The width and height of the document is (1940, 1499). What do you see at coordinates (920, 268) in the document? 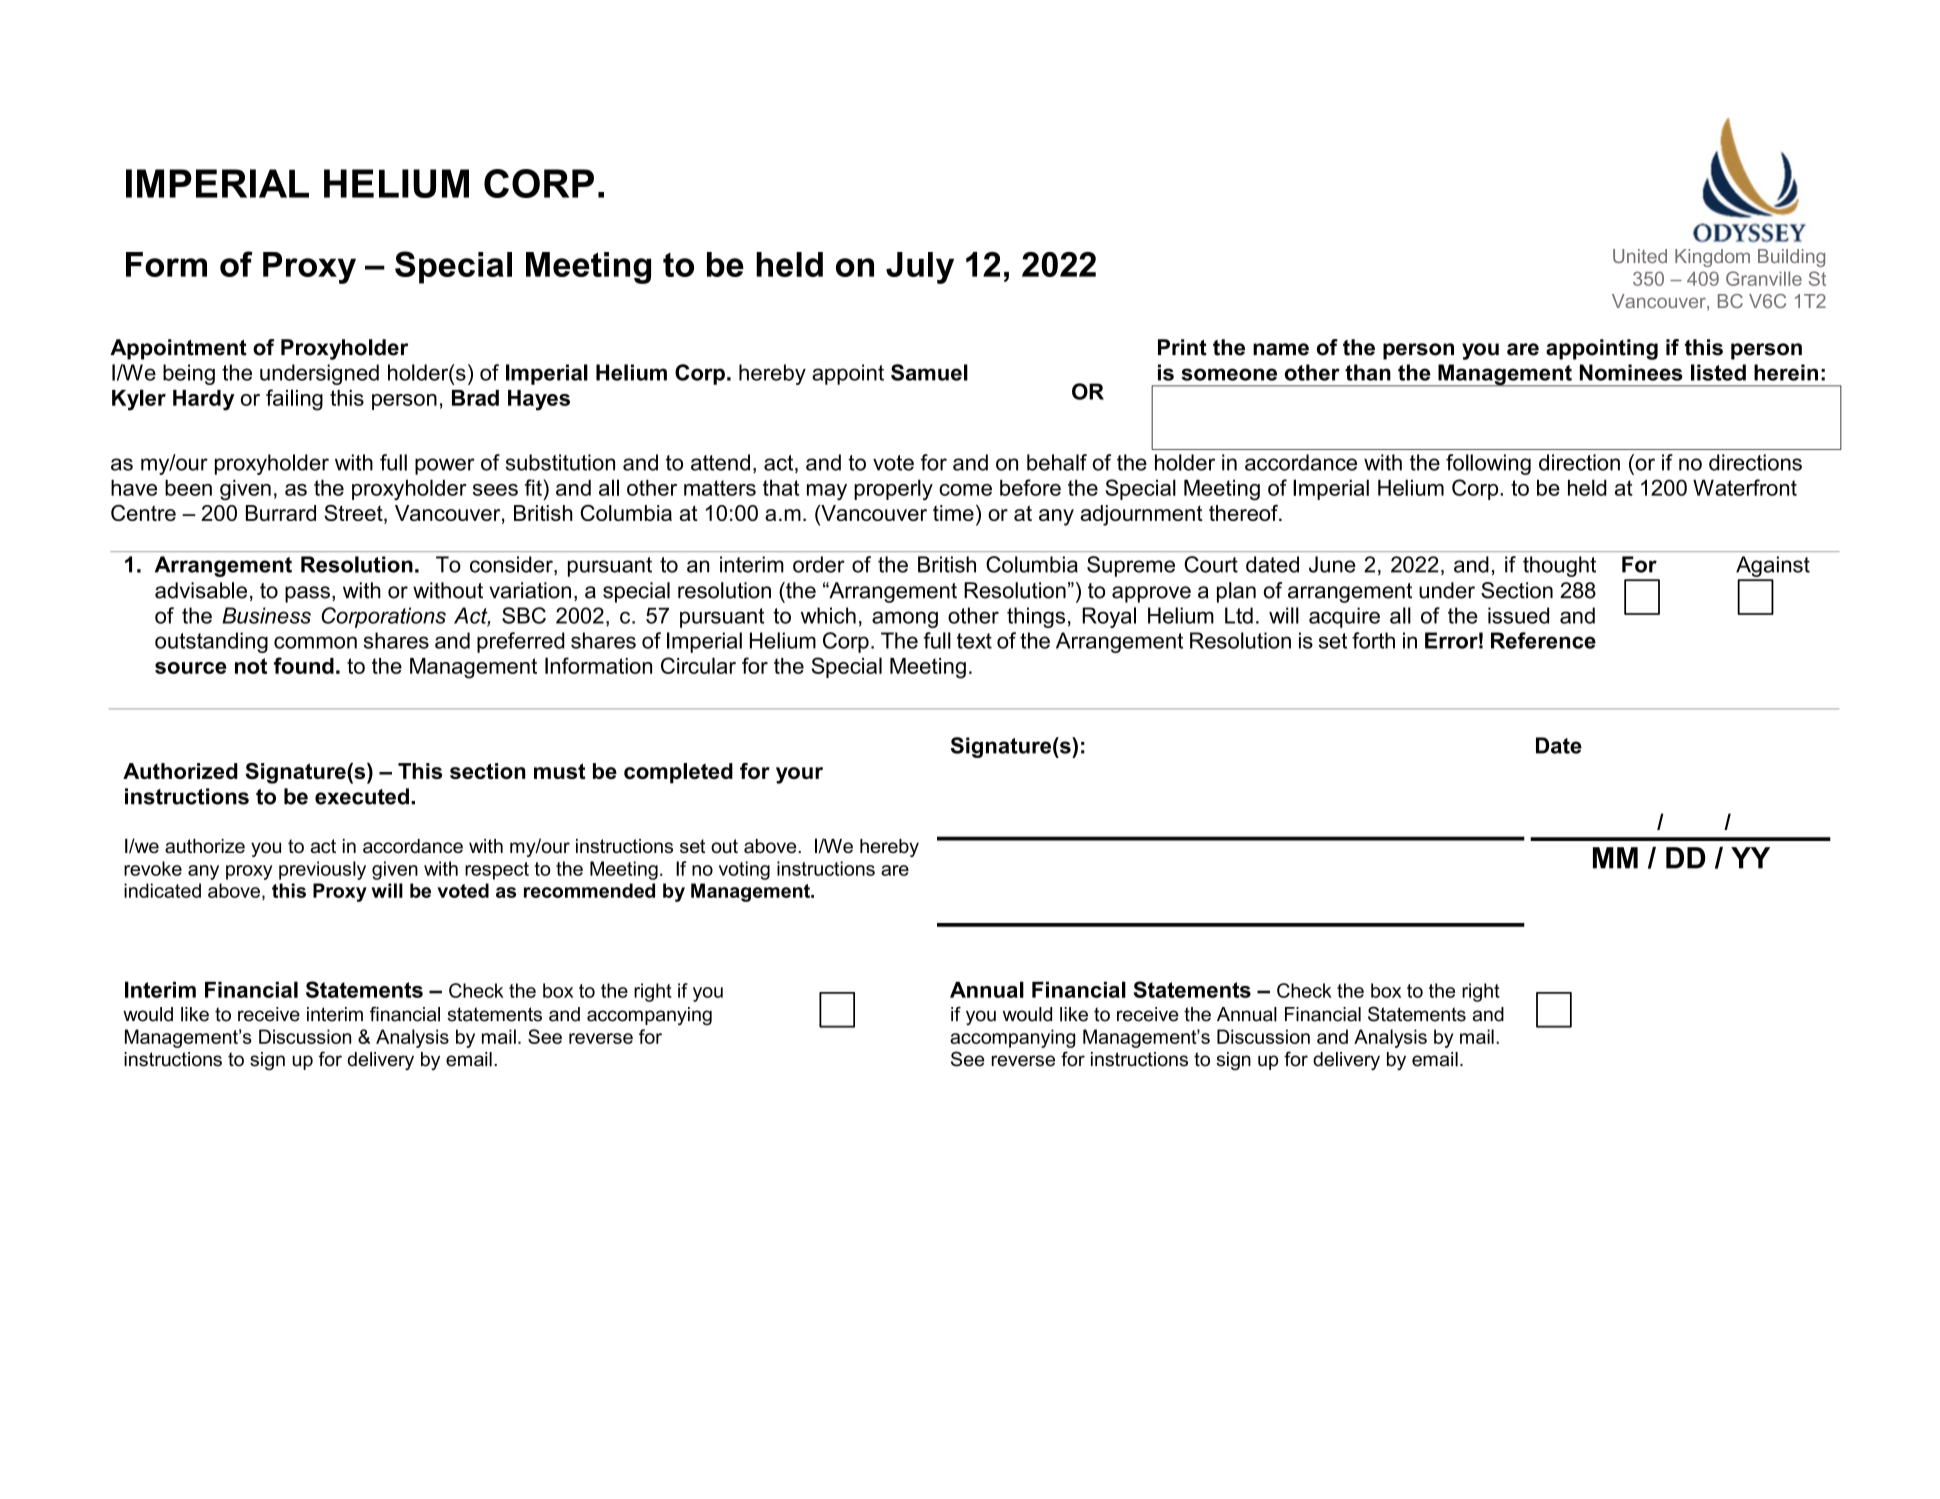
I see `July` at bounding box center [920, 268].
